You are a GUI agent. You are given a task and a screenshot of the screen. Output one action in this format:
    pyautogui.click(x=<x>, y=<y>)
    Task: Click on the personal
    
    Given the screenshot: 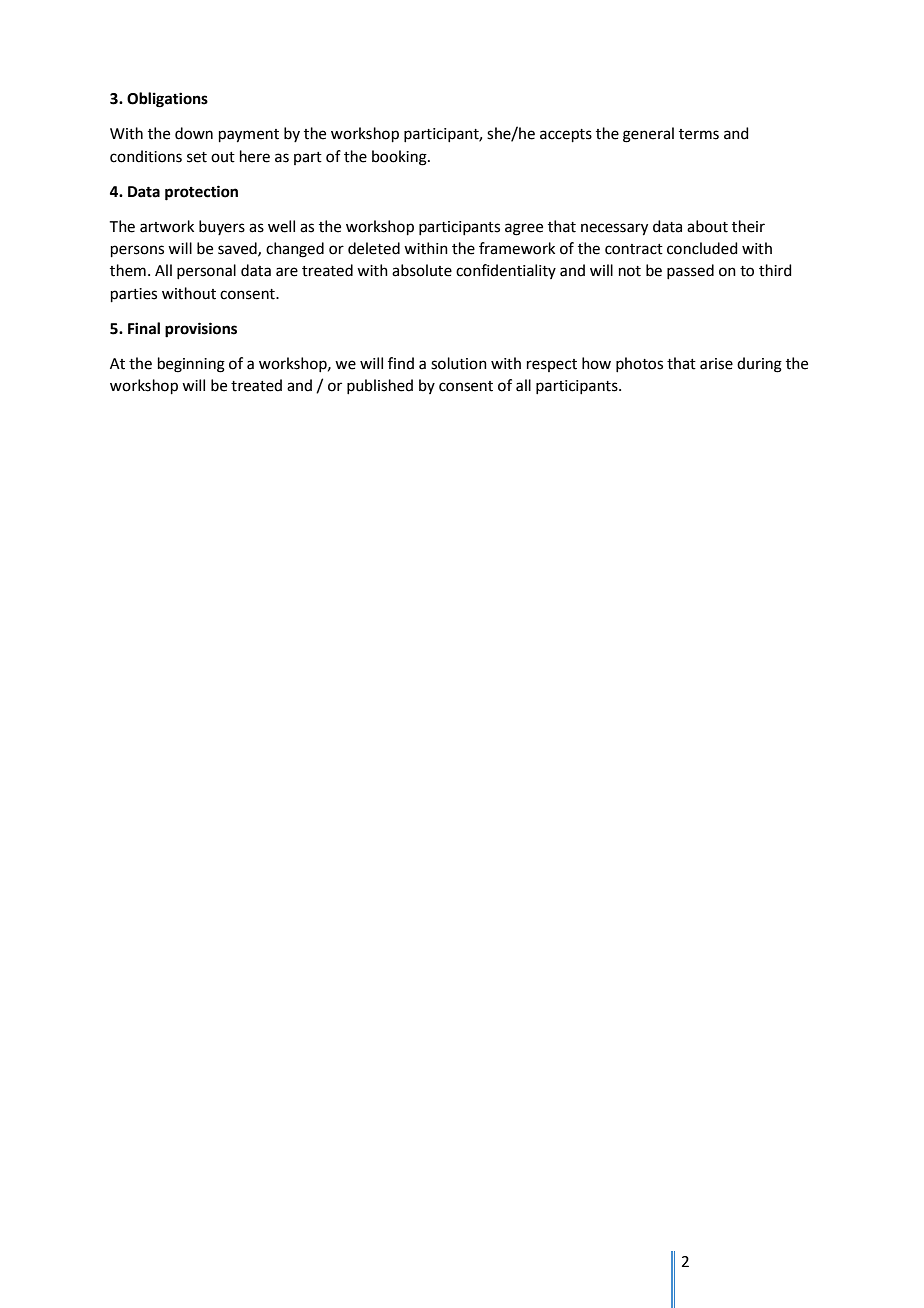 What is the action you would take?
    pyautogui.click(x=206, y=271)
